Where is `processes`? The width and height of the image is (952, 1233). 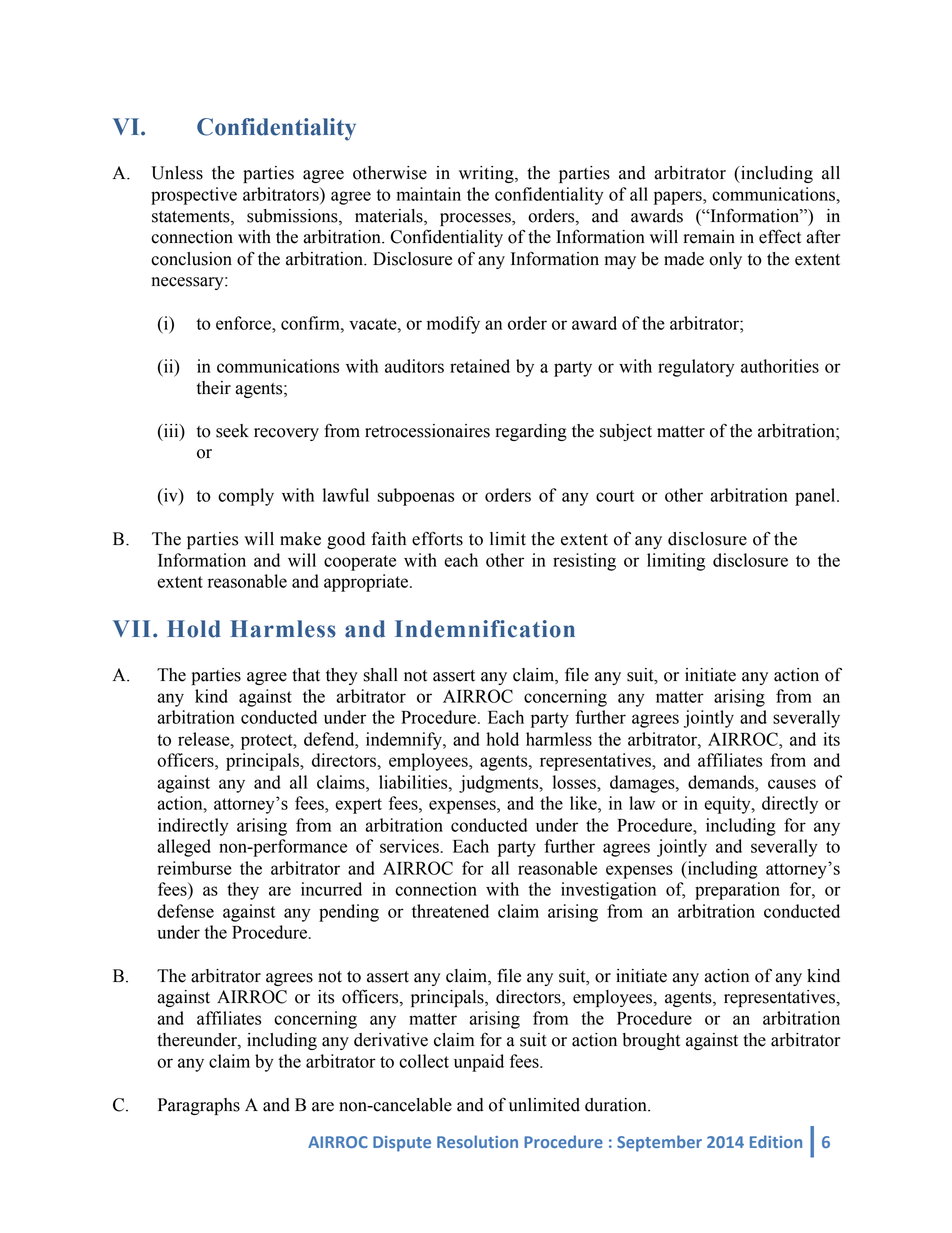 processes is located at coordinates (476, 219).
